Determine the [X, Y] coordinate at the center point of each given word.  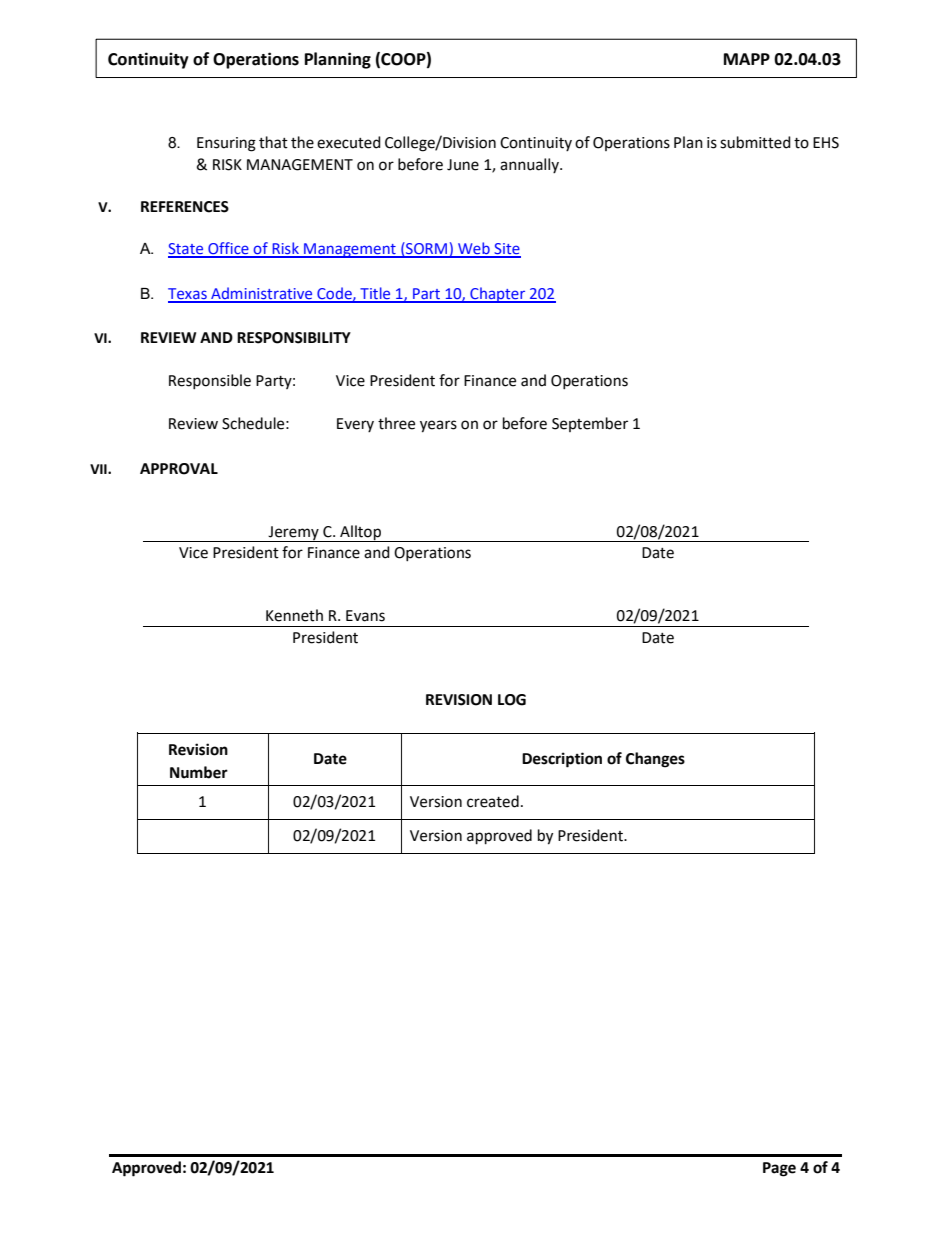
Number [199, 772]
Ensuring [226, 144]
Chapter [498, 295]
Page [779, 1169]
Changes [655, 760]
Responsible [210, 381]
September [590, 424]
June [463, 165]
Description [562, 760]
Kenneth [294, 615]
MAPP [747, 59]
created [493, 801]
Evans [365, 616]
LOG [512, 700]
